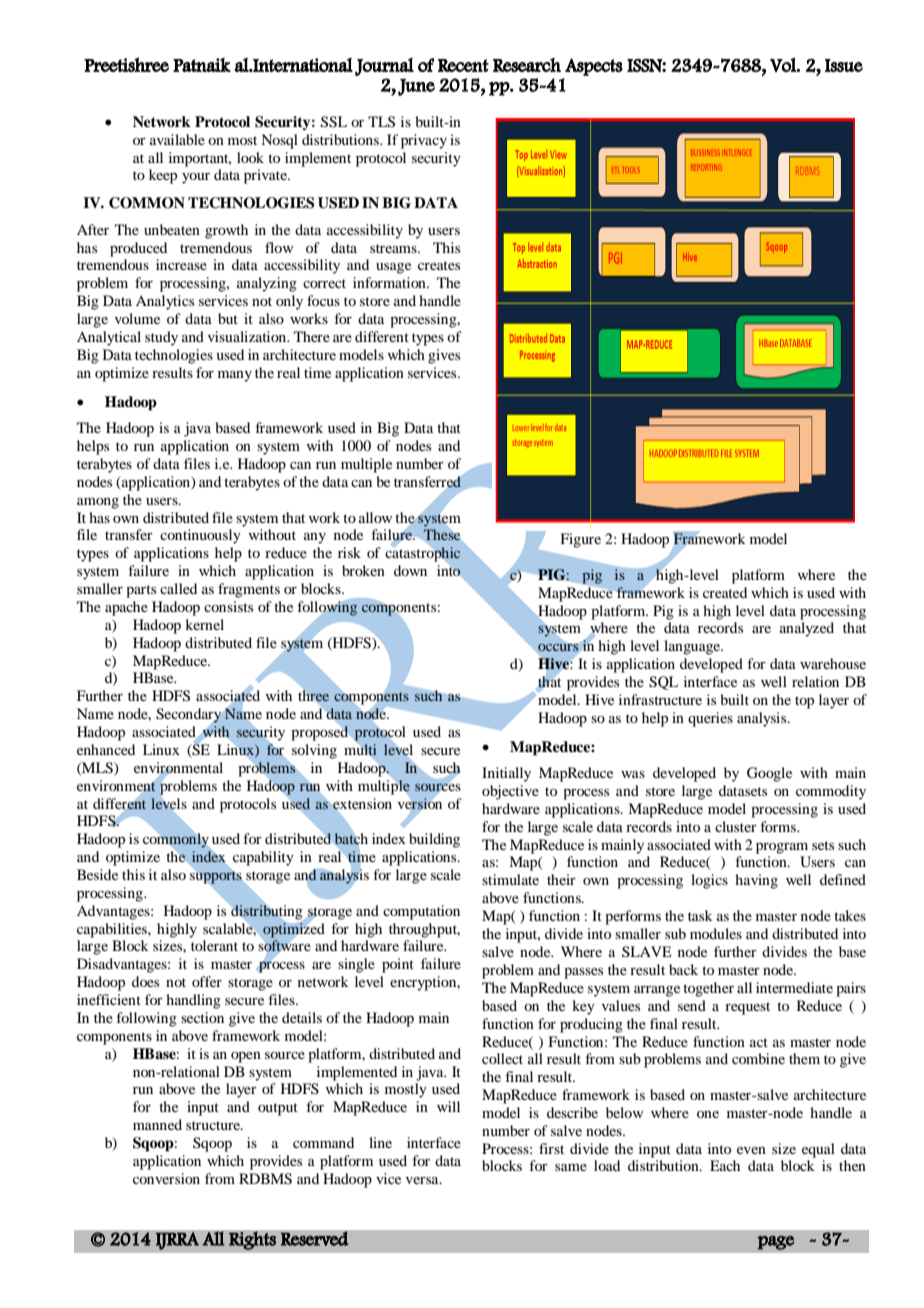 The width and height of the screenshot is (924, 1308). I want to click on first, so click(551, 1148).
